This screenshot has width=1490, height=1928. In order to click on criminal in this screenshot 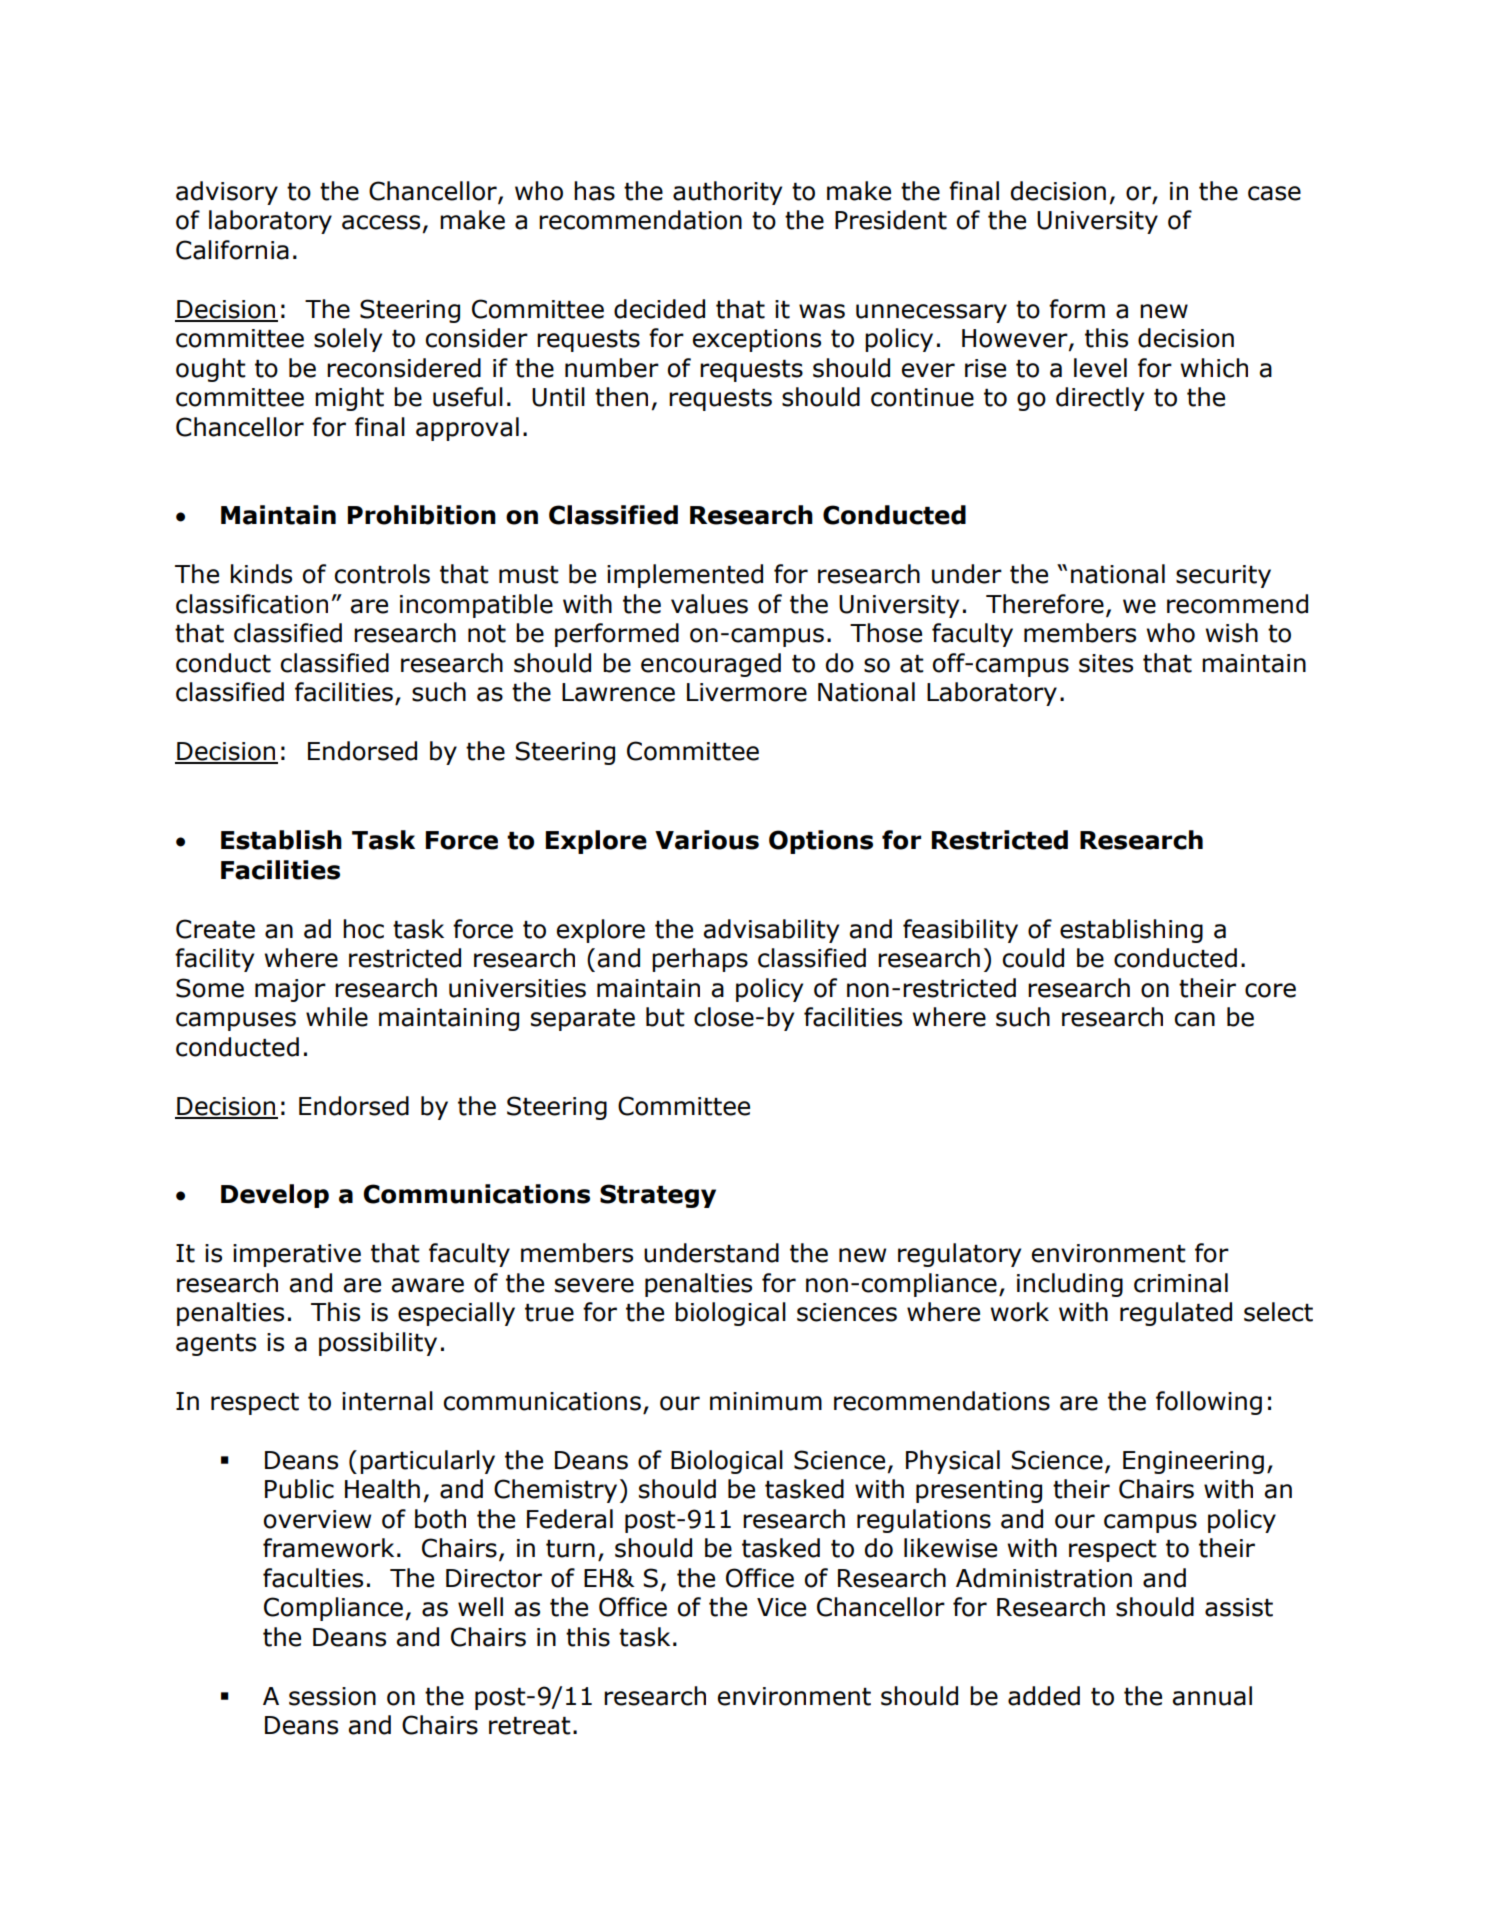, I will do `click(1181, 1283)`.
